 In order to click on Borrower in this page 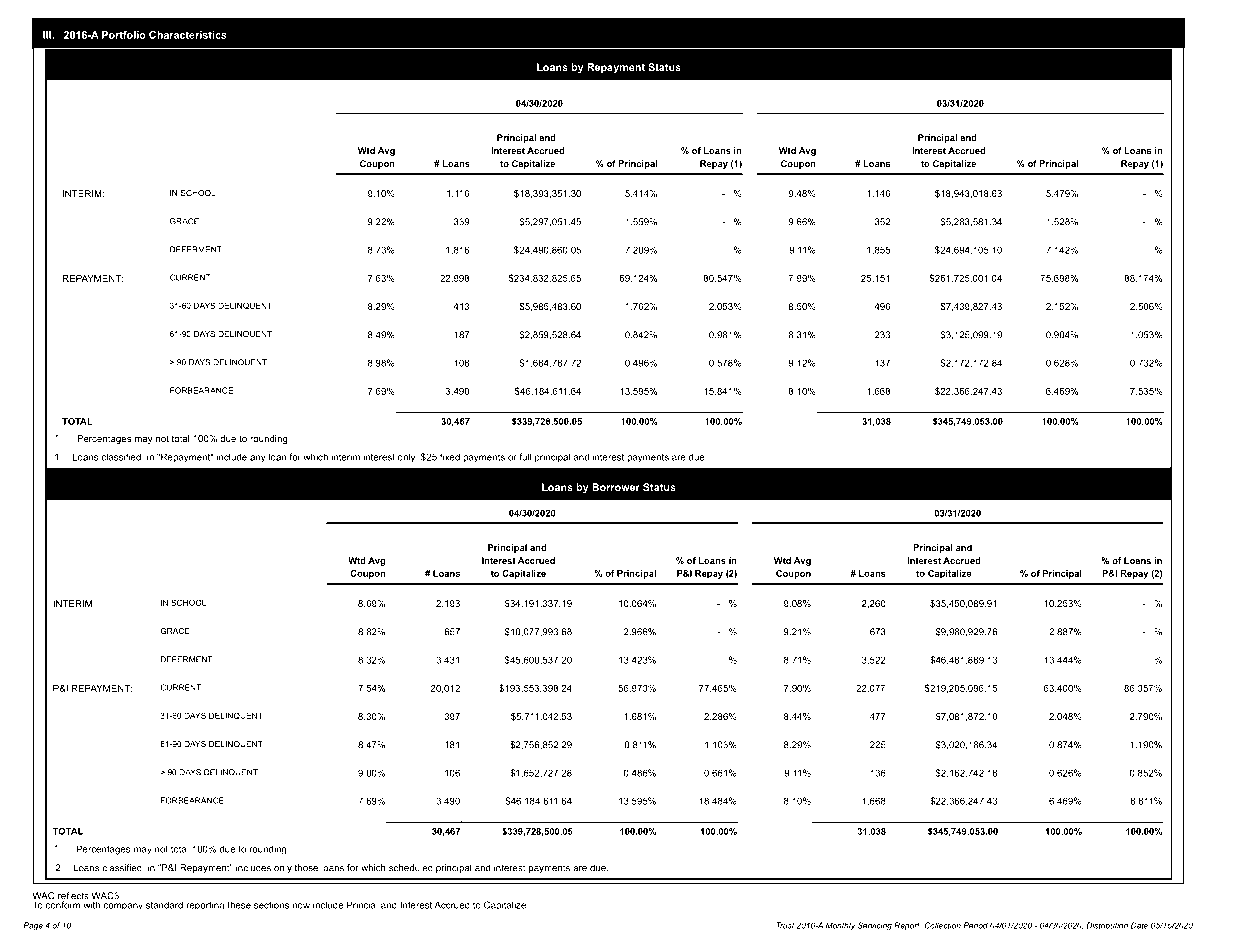, I will do `click(616, 487)`.
